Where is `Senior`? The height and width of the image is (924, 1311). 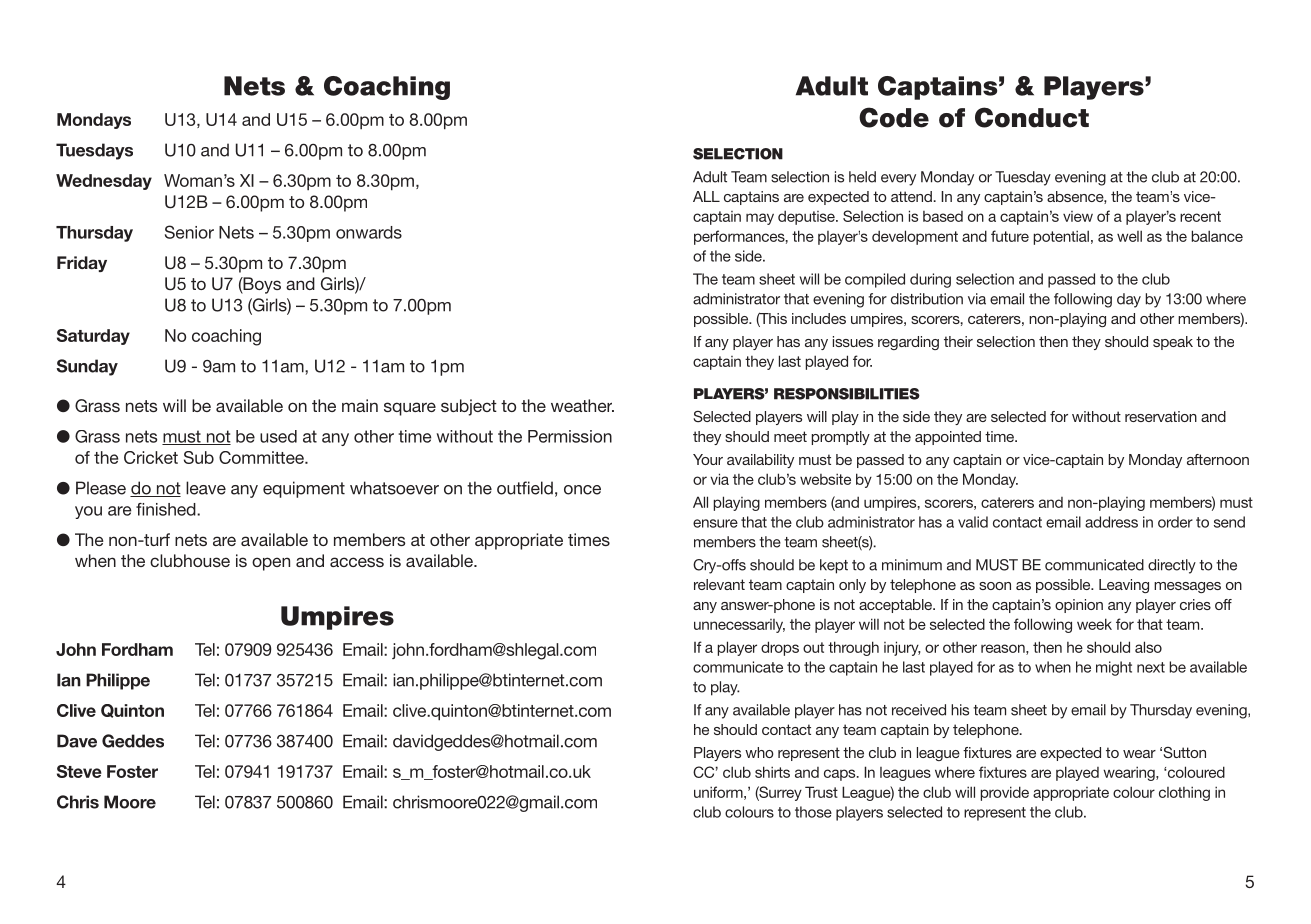
Senior is located at coordinates (189, 232).
